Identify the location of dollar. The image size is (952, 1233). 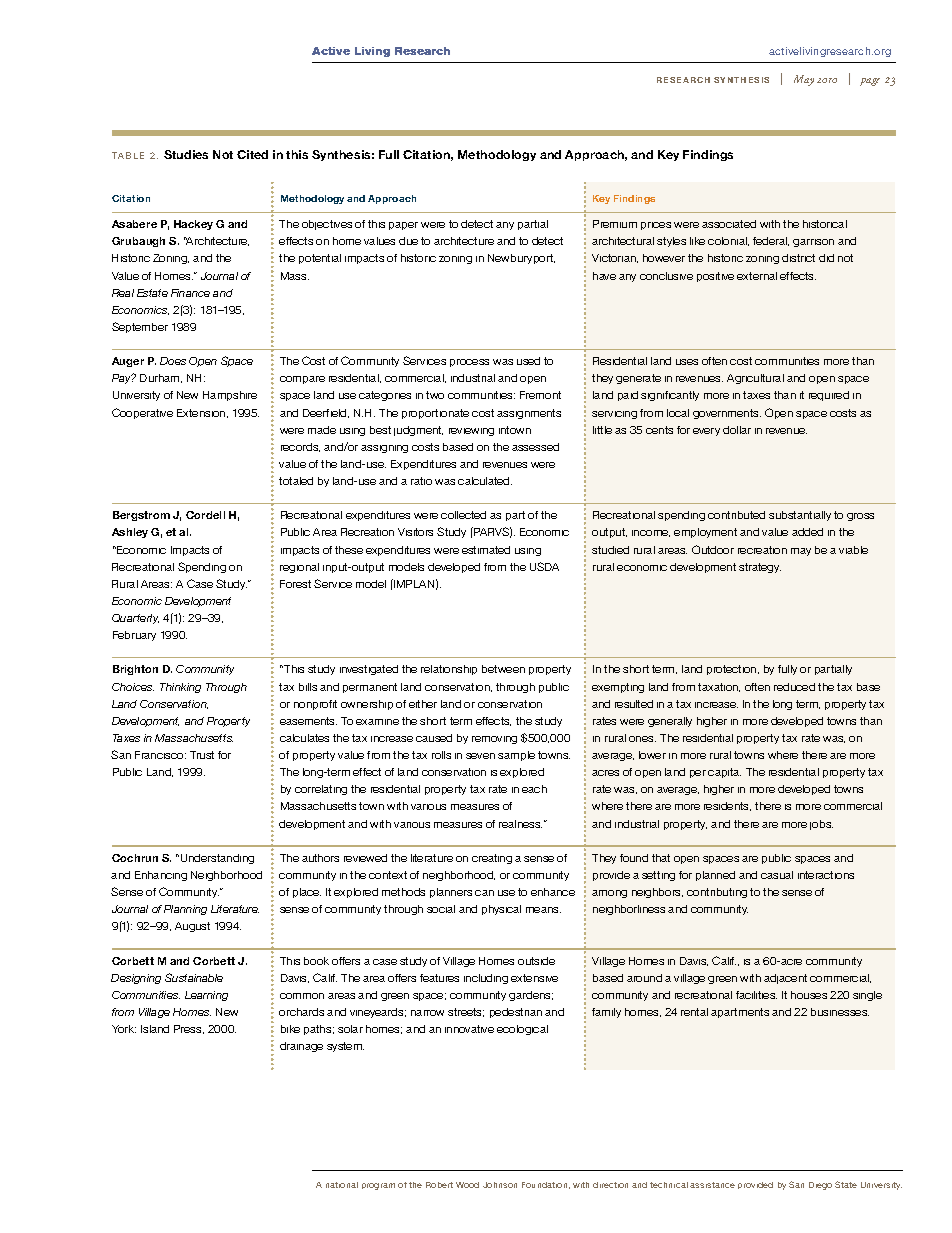
(737, 430).
